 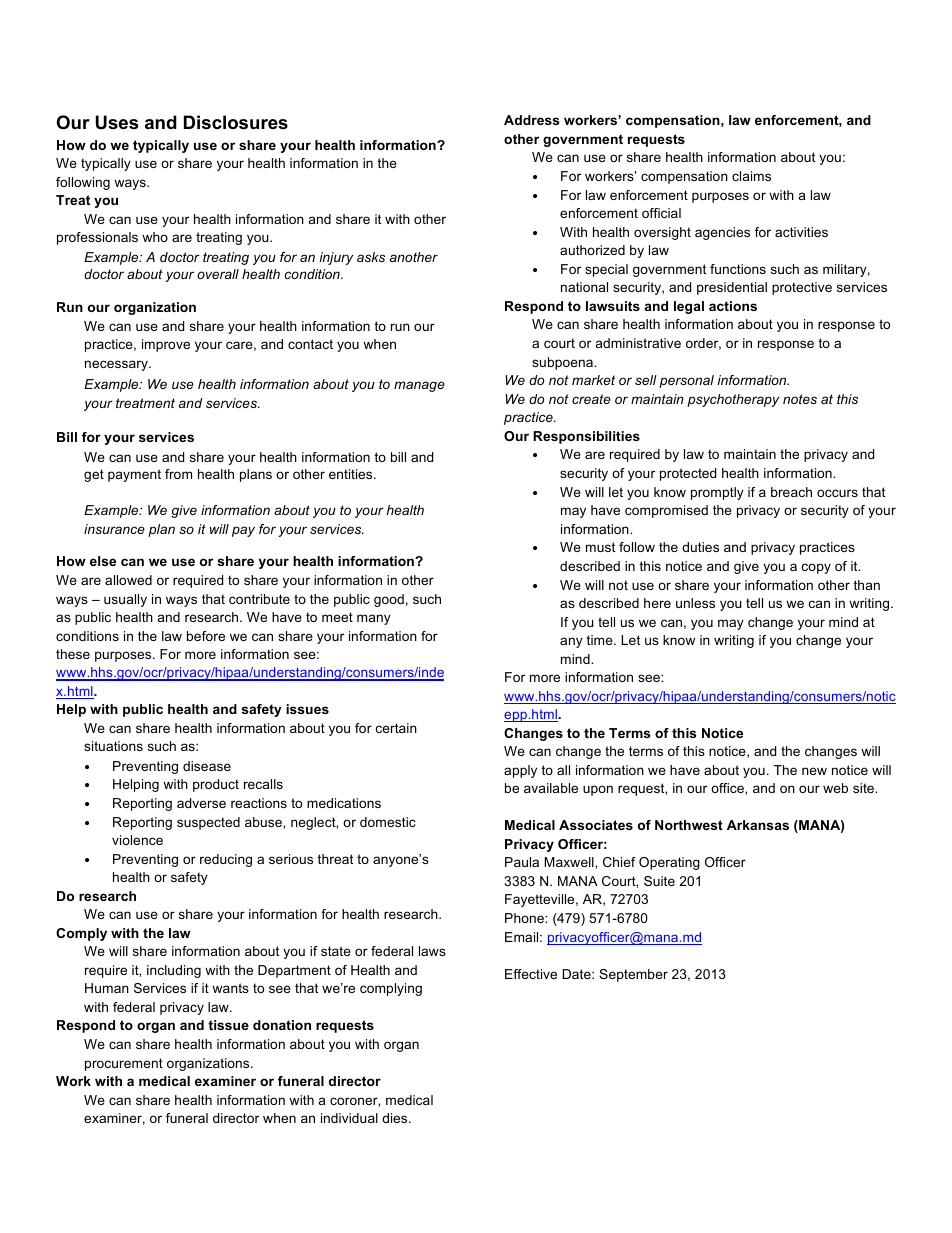 I want to click on September, so click(x=633, y=975).
